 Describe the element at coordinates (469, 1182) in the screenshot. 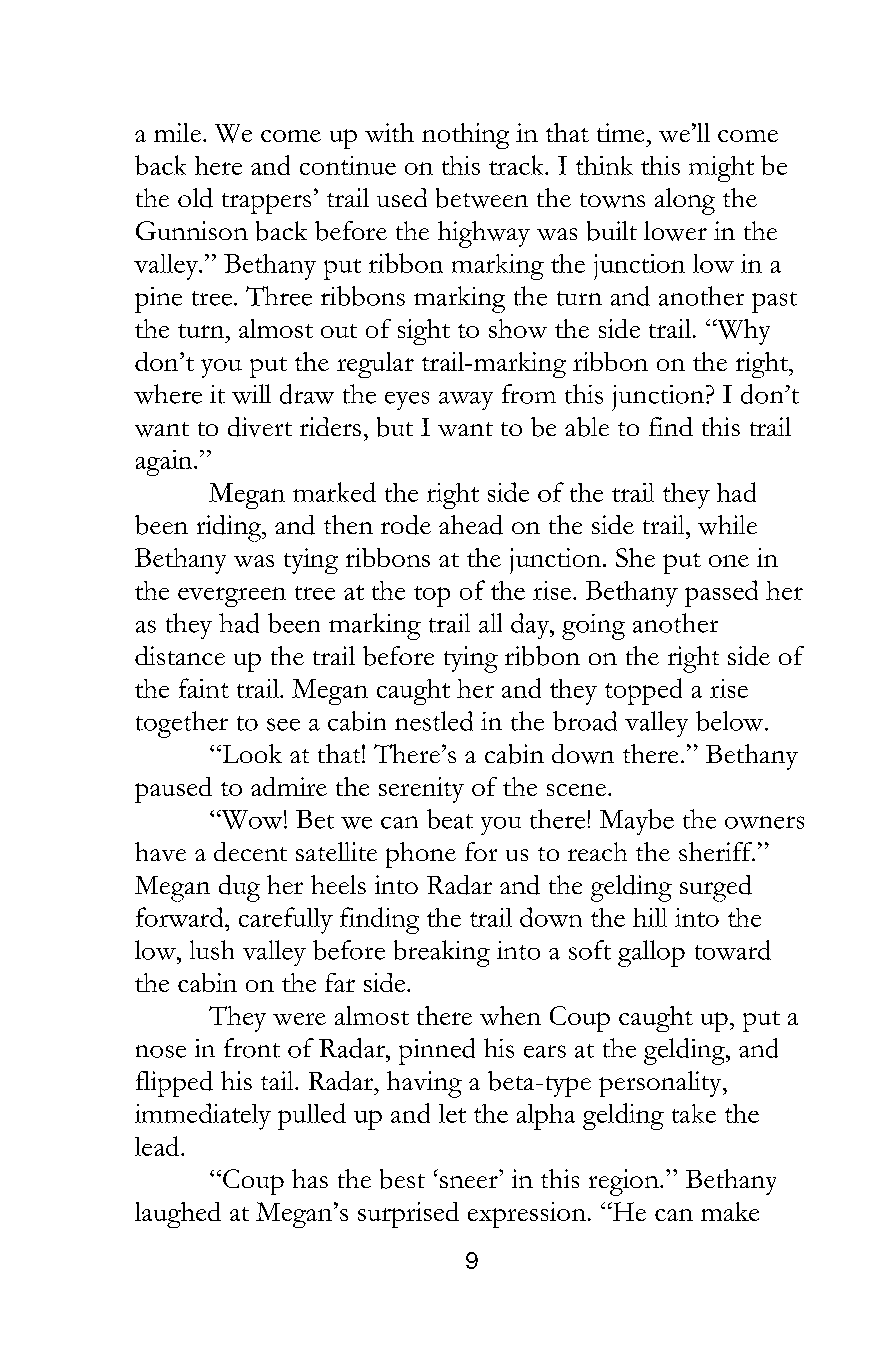

I see `sneer` at that location.
